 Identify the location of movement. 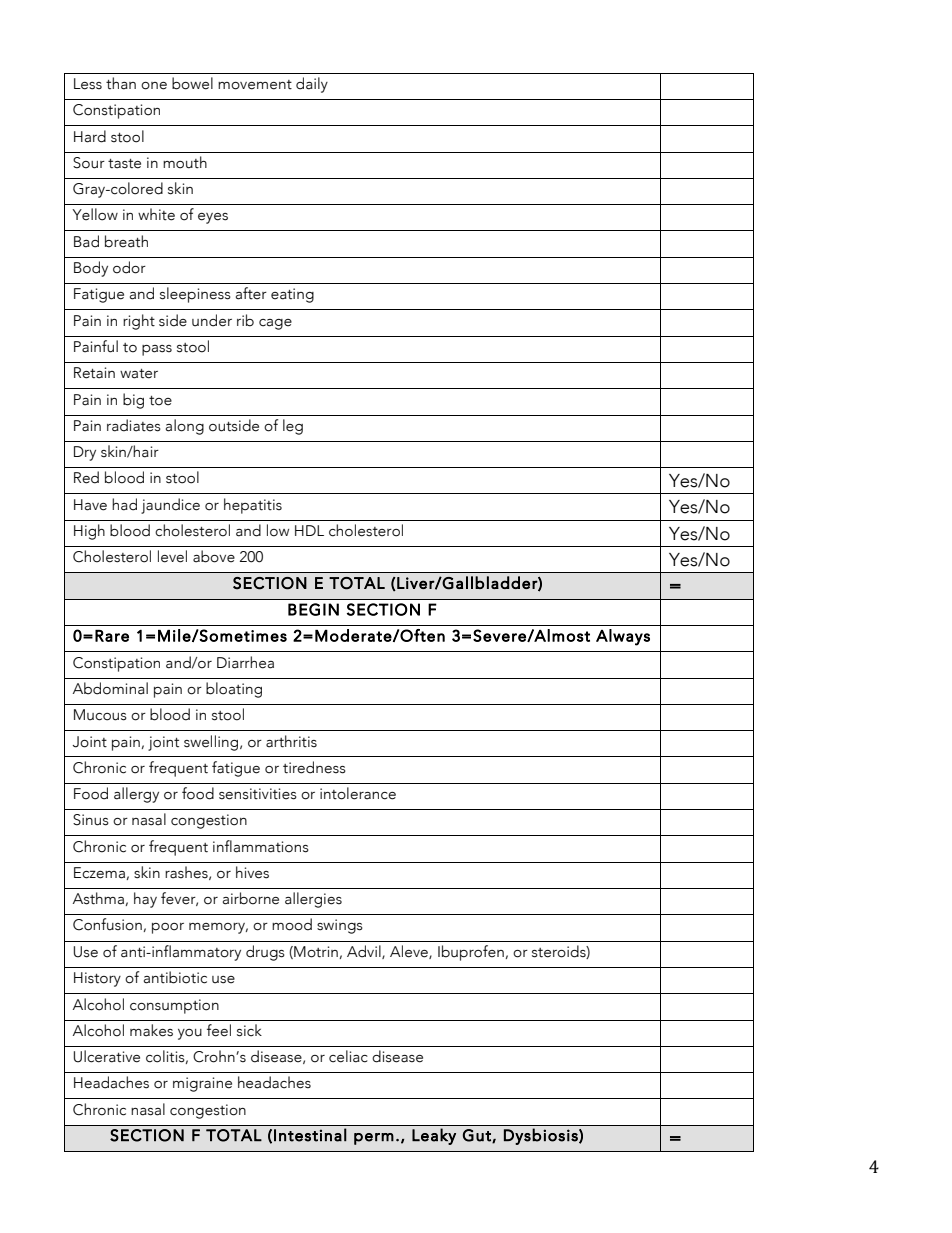
(255, 85).
